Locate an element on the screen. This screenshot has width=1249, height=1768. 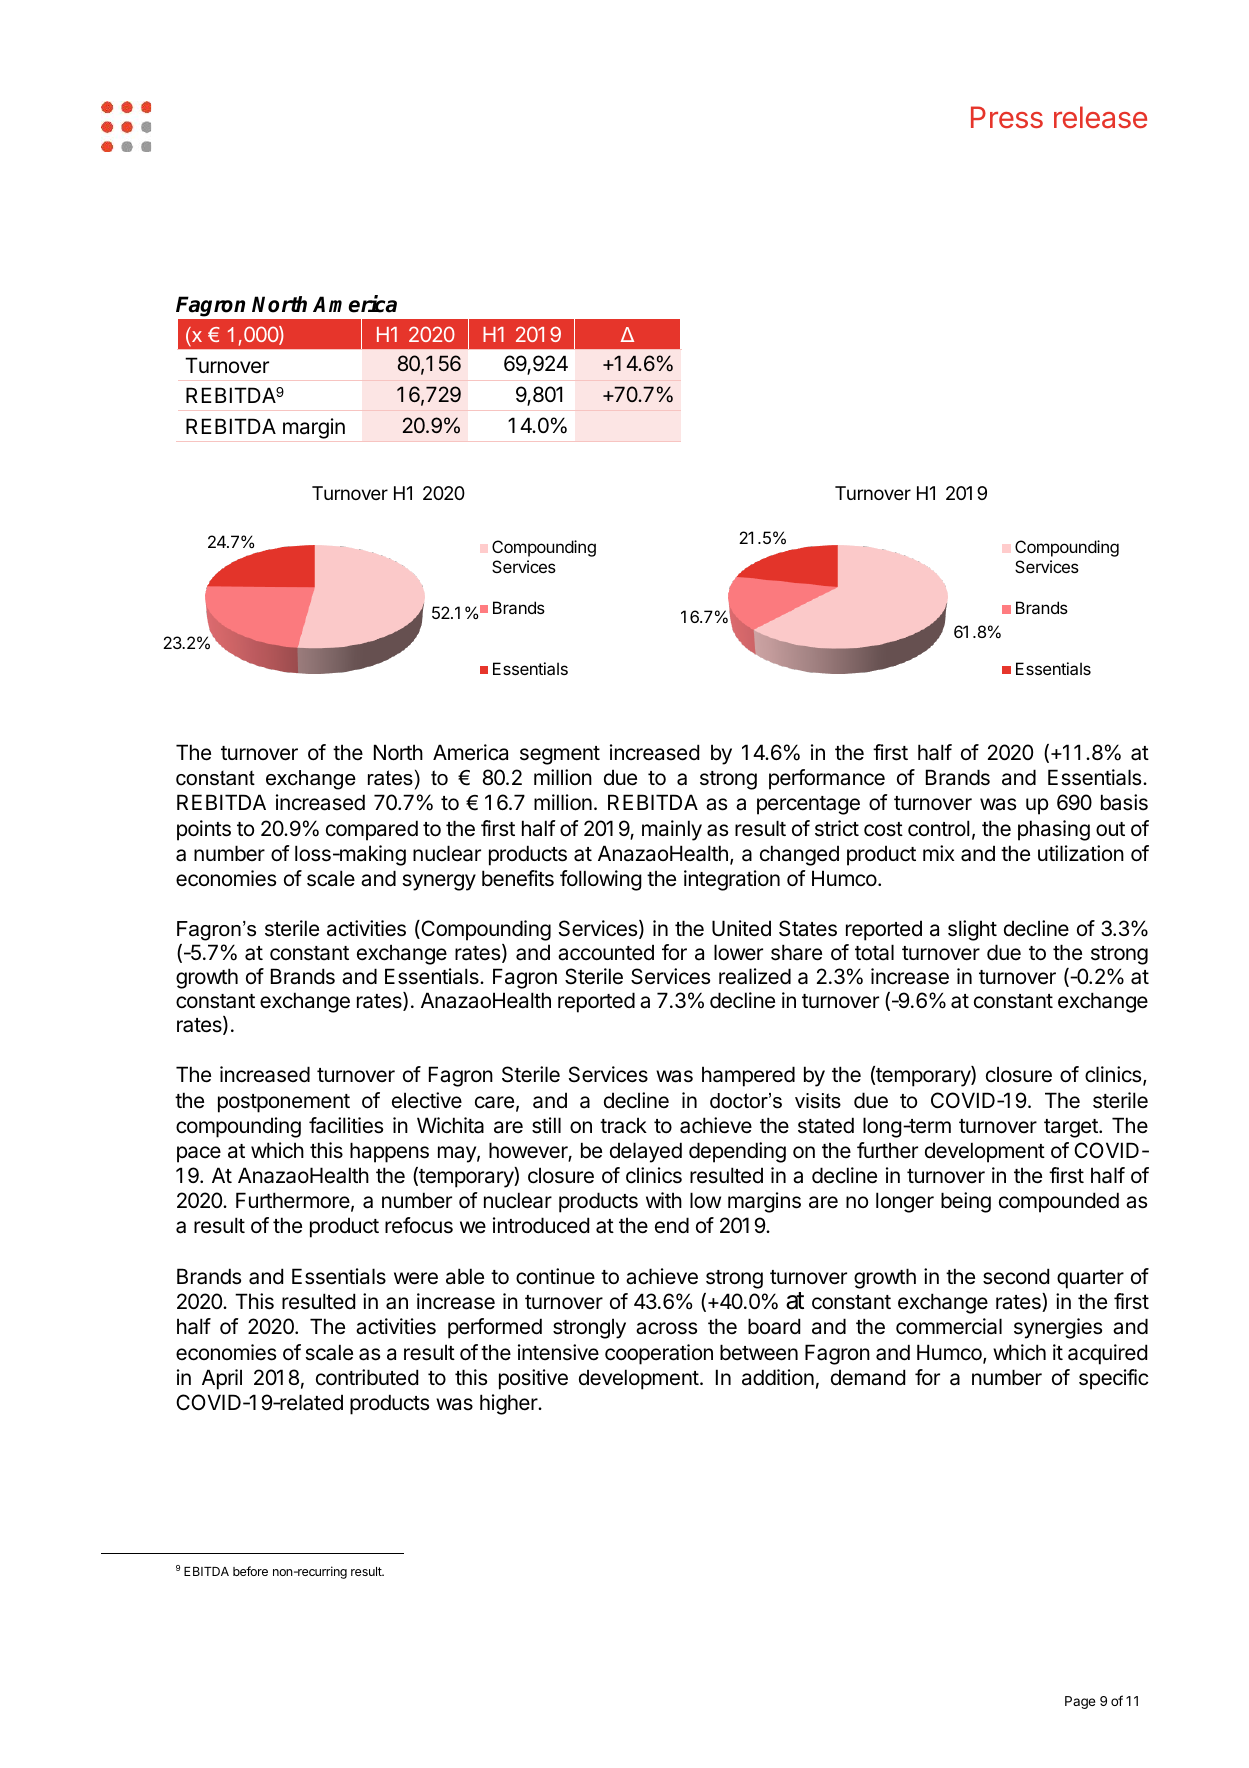
compared is located at coordinates (372, 830).
